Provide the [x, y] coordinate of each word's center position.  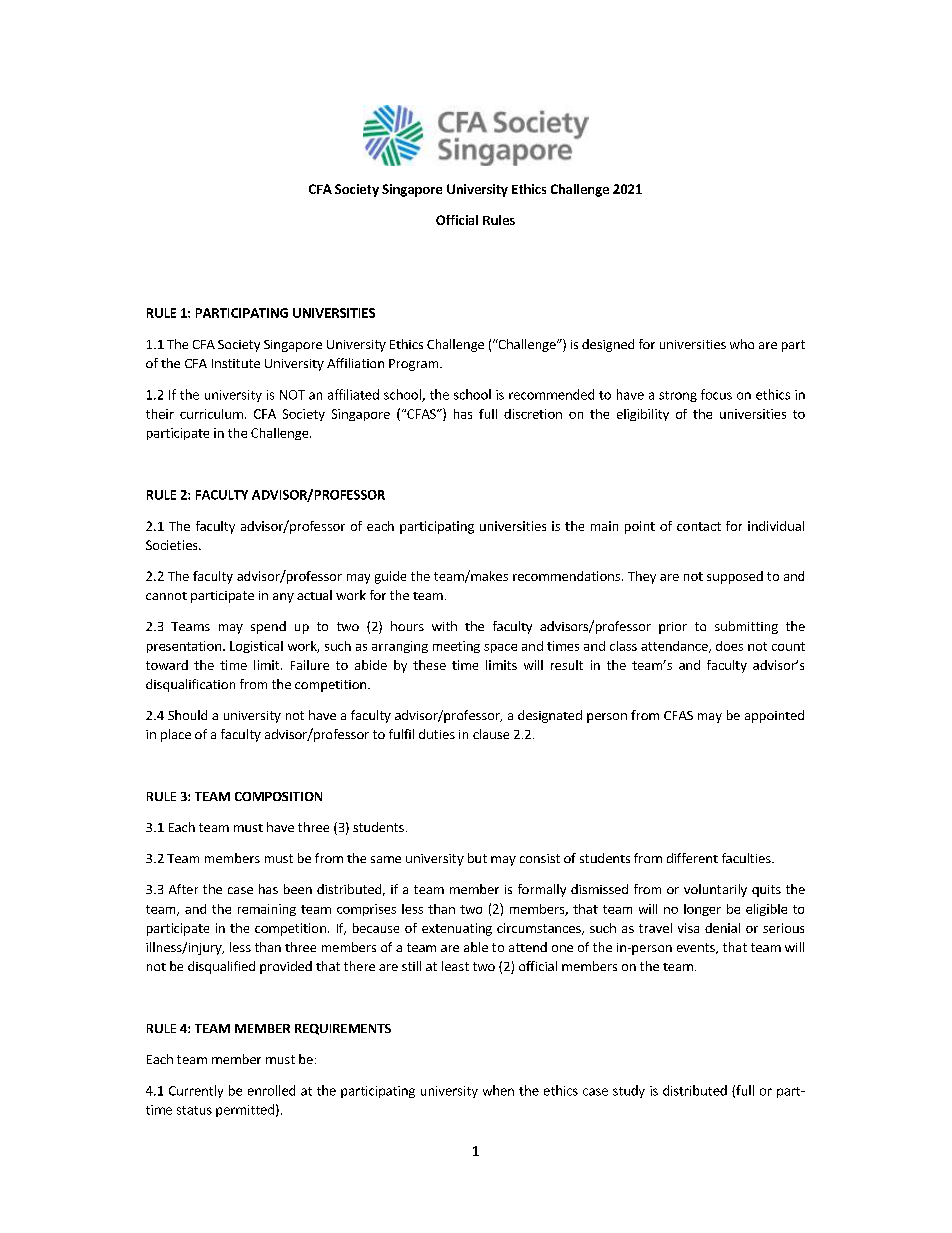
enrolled [271, 1090]
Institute [236, 363]
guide [390, 577]
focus [716, 394]
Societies [173, 545]
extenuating [457, 929]
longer [702, 910]
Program [415, 365]
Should [187, 715]
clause [491, 734]
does [729, 646]
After [183, 889]
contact [699, 526]
